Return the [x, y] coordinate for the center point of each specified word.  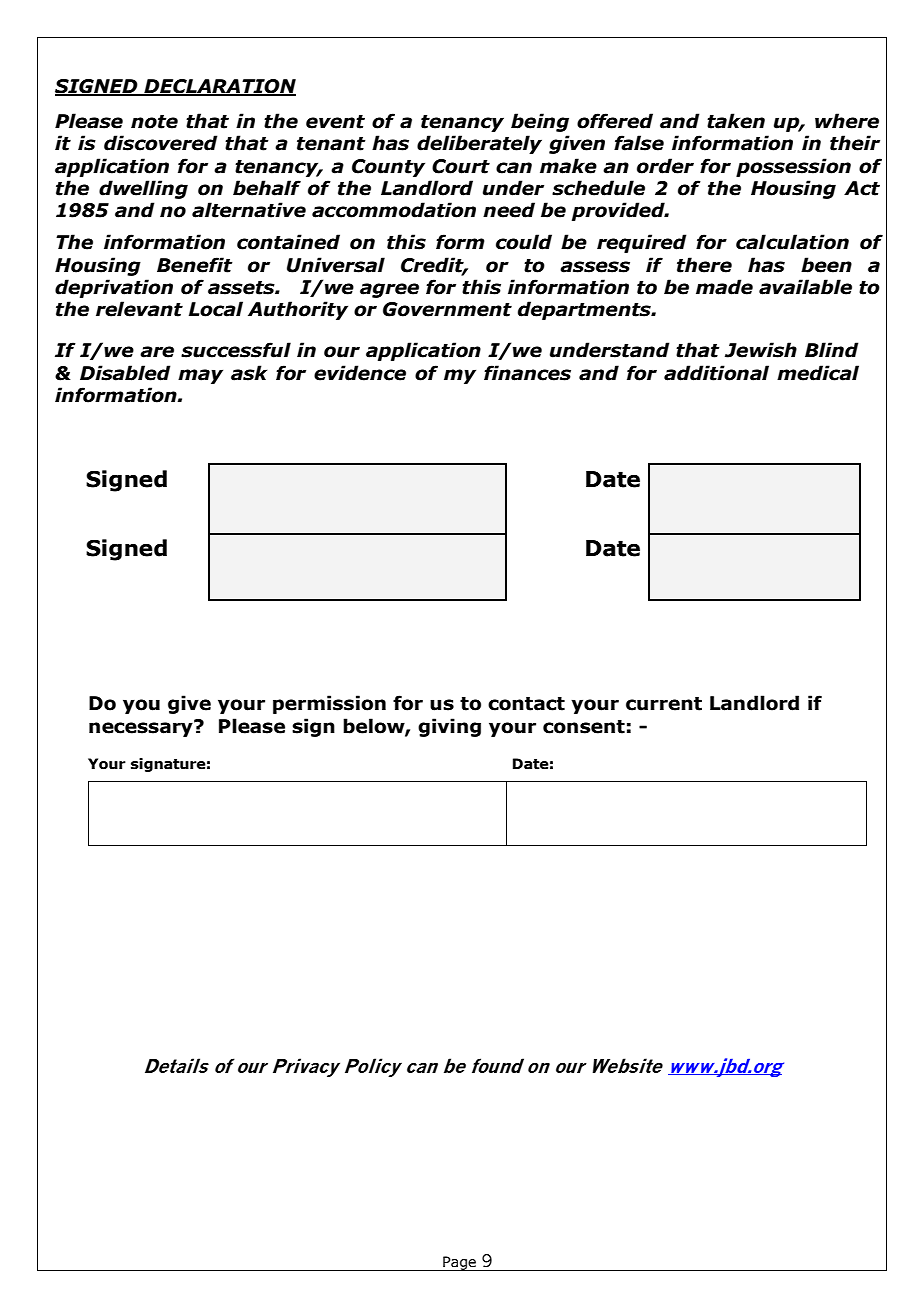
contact [526, 704]
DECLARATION [219, 87]
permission [329, 704]
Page [460, 1263]
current [664, 704]
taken [736, 121]
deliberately [479, 144]
